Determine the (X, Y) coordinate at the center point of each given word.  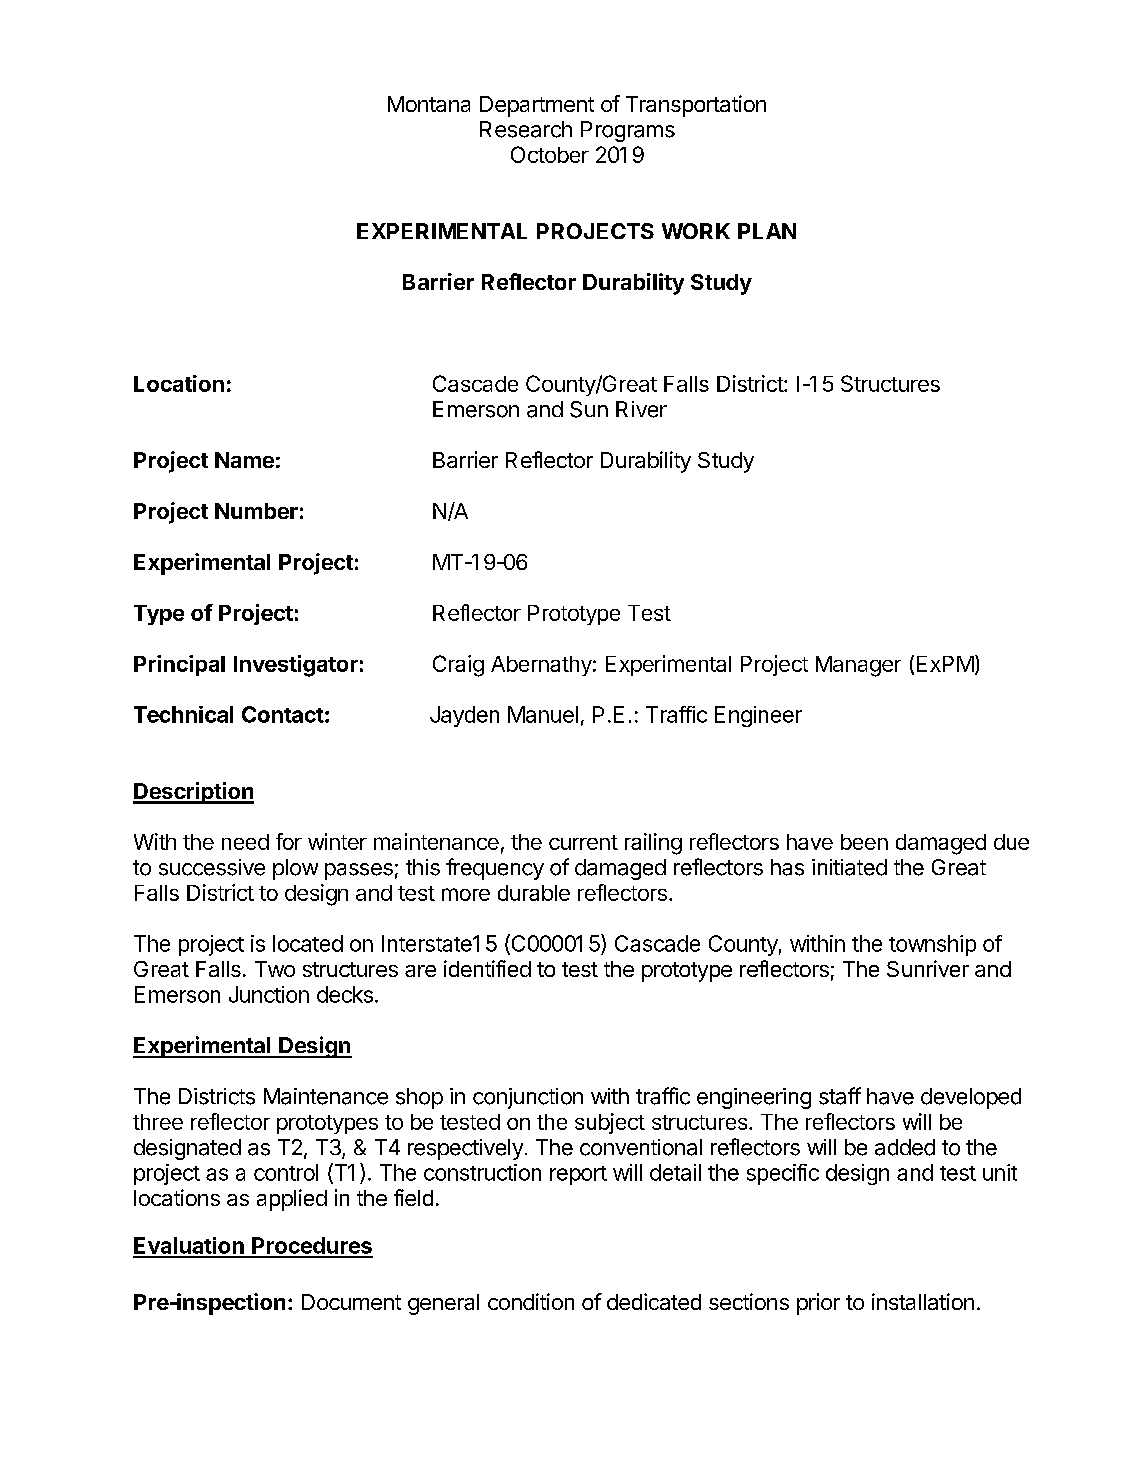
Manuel (543, 714)
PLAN (767, 231)
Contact (283, 714)
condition (531, 1301)
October (550, 154)
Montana (429, 104)
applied (292, 1200)
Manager (858, 666)
